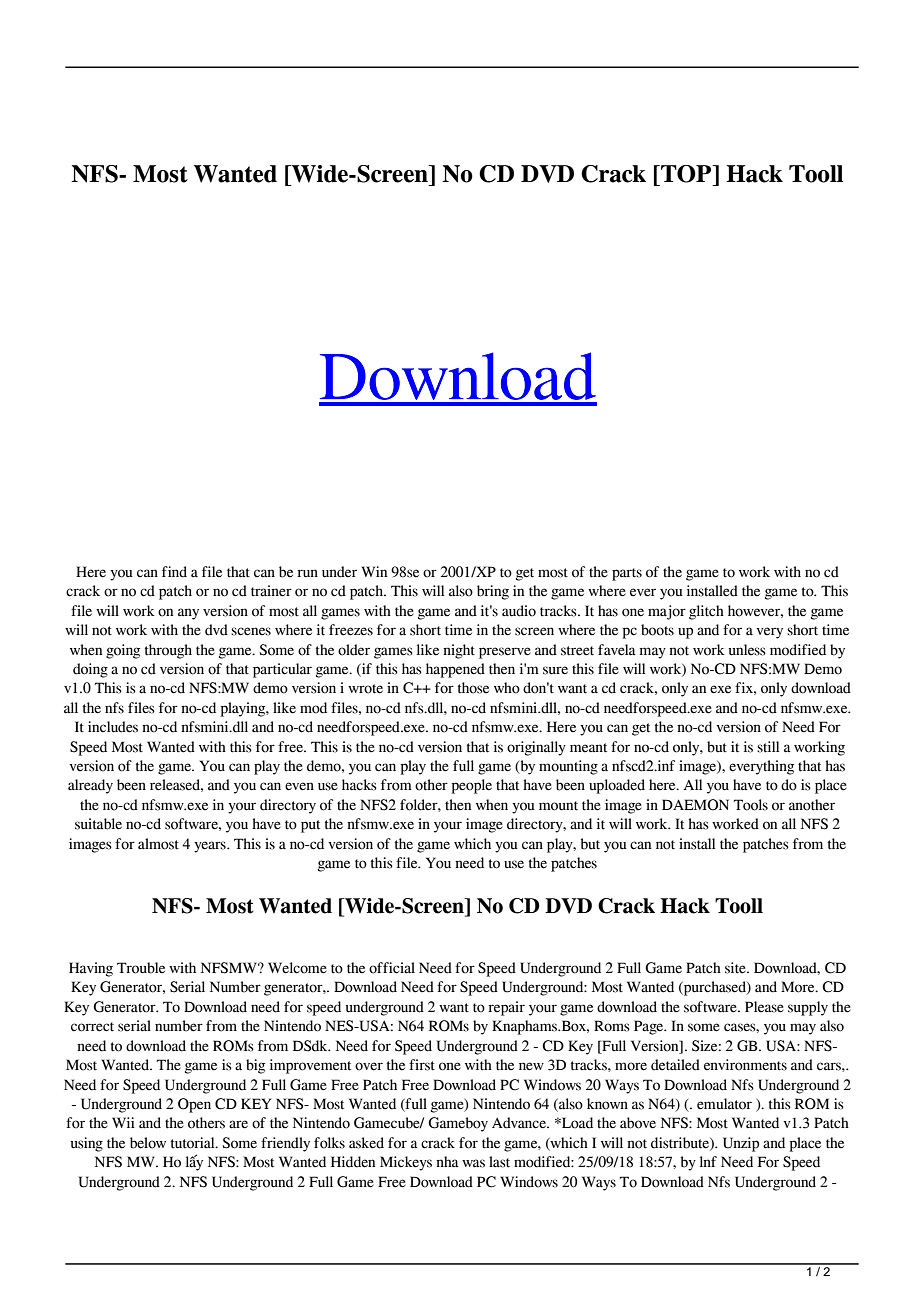 Image resolution: width=924 pixels, height=1308 pixels. What do you see at coordinates (627, 574) in the document?
I see `parts` at bounding box center [627, 574].
